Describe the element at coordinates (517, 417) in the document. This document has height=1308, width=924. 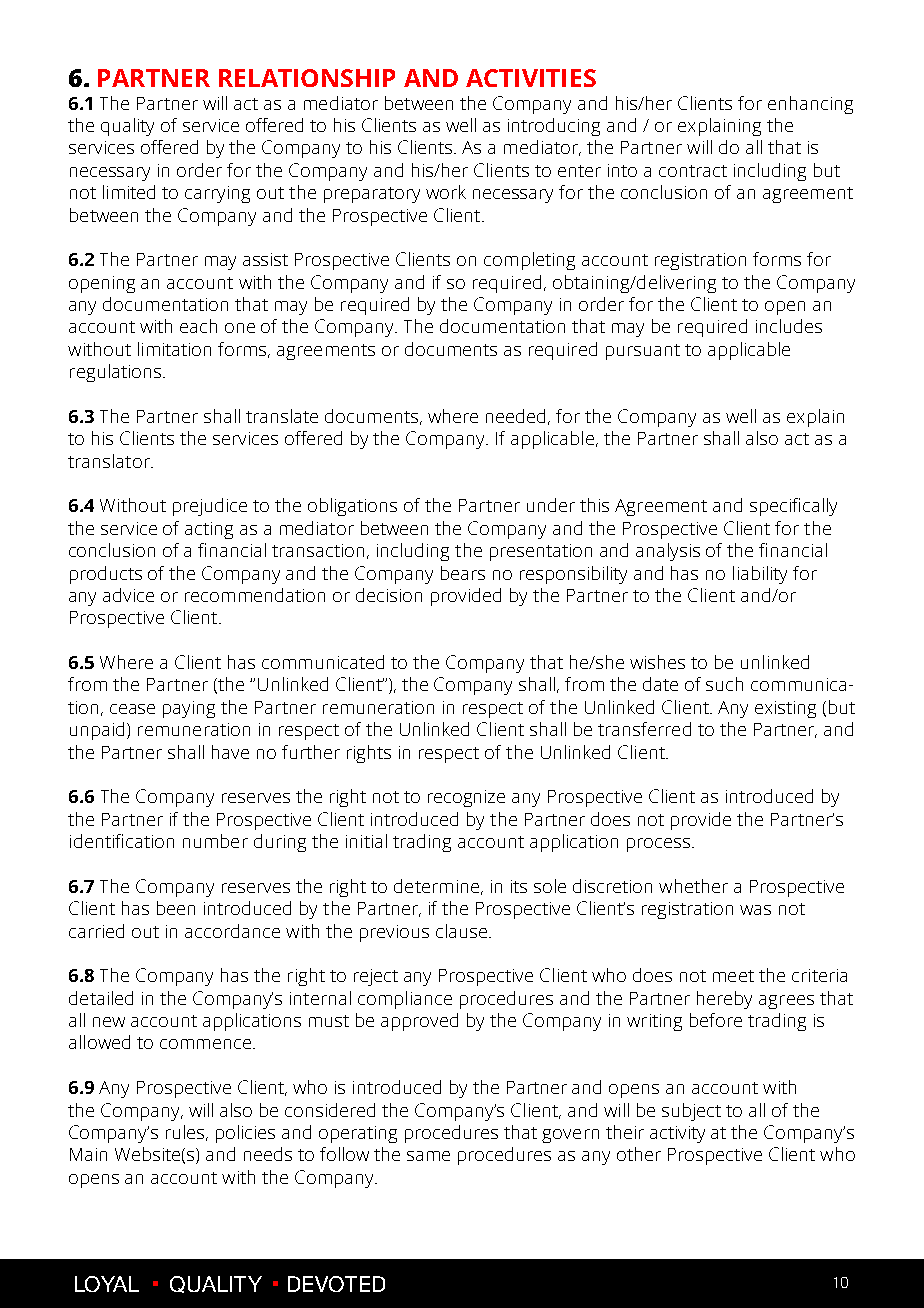
I see `needed` at that location.
